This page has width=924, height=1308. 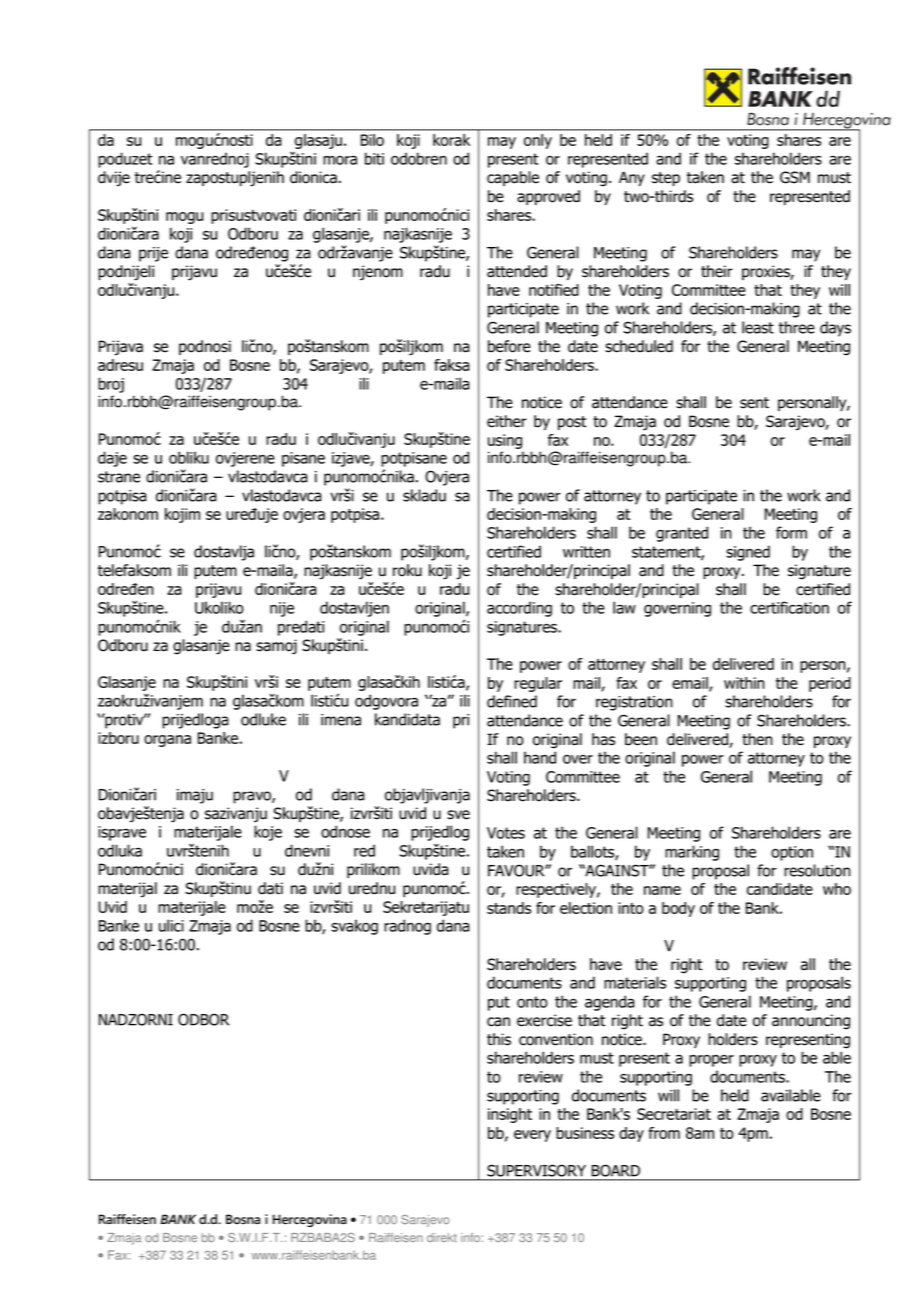 What do you see at coordinates (795, 177) in the page?
I see `GSM` at bounding box center [795, 177].
